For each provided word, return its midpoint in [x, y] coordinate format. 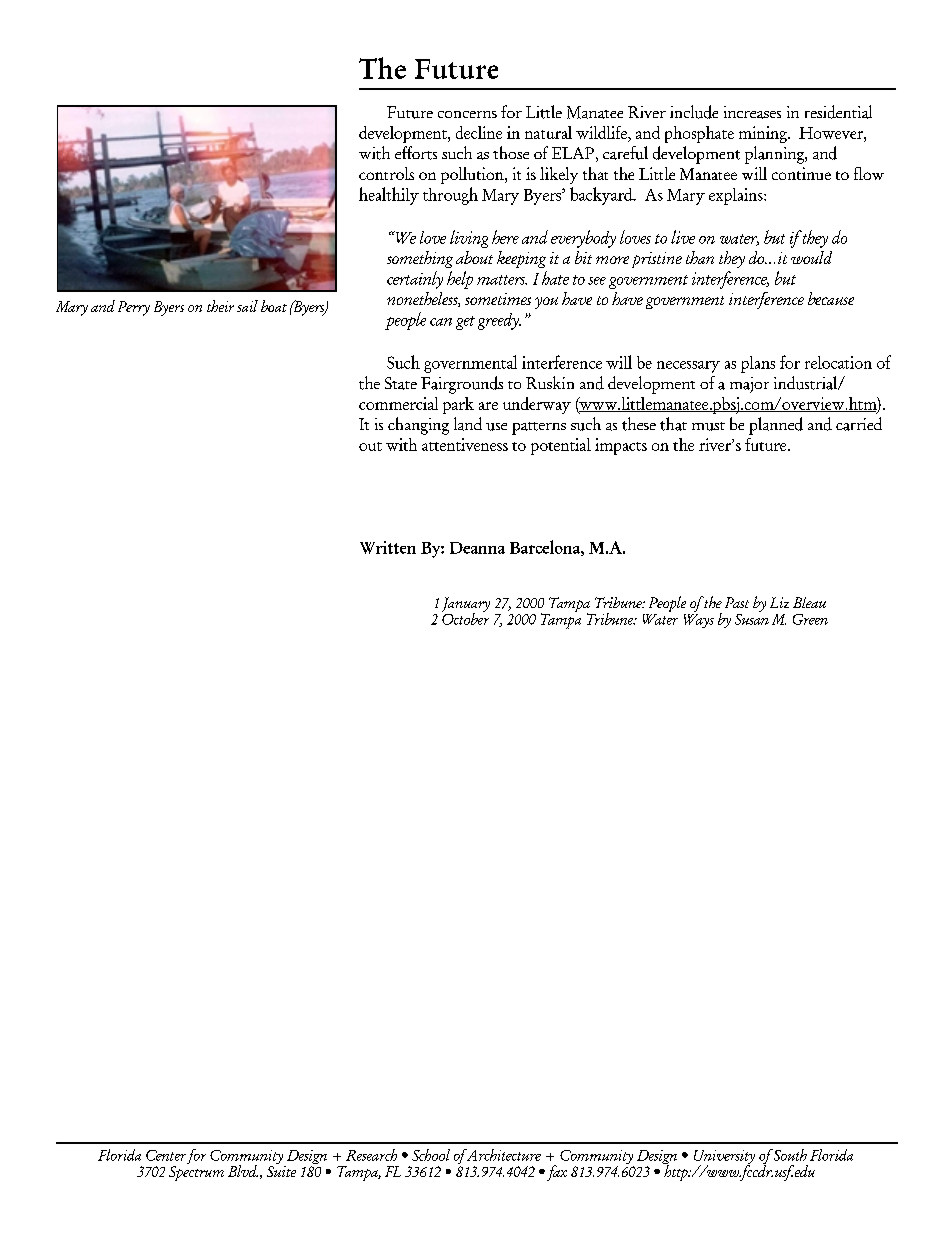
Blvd [243, 1171]
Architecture [502, 1155]
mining [764, 134]
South [789, 1155]
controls [386, 173]
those [511, 152]
